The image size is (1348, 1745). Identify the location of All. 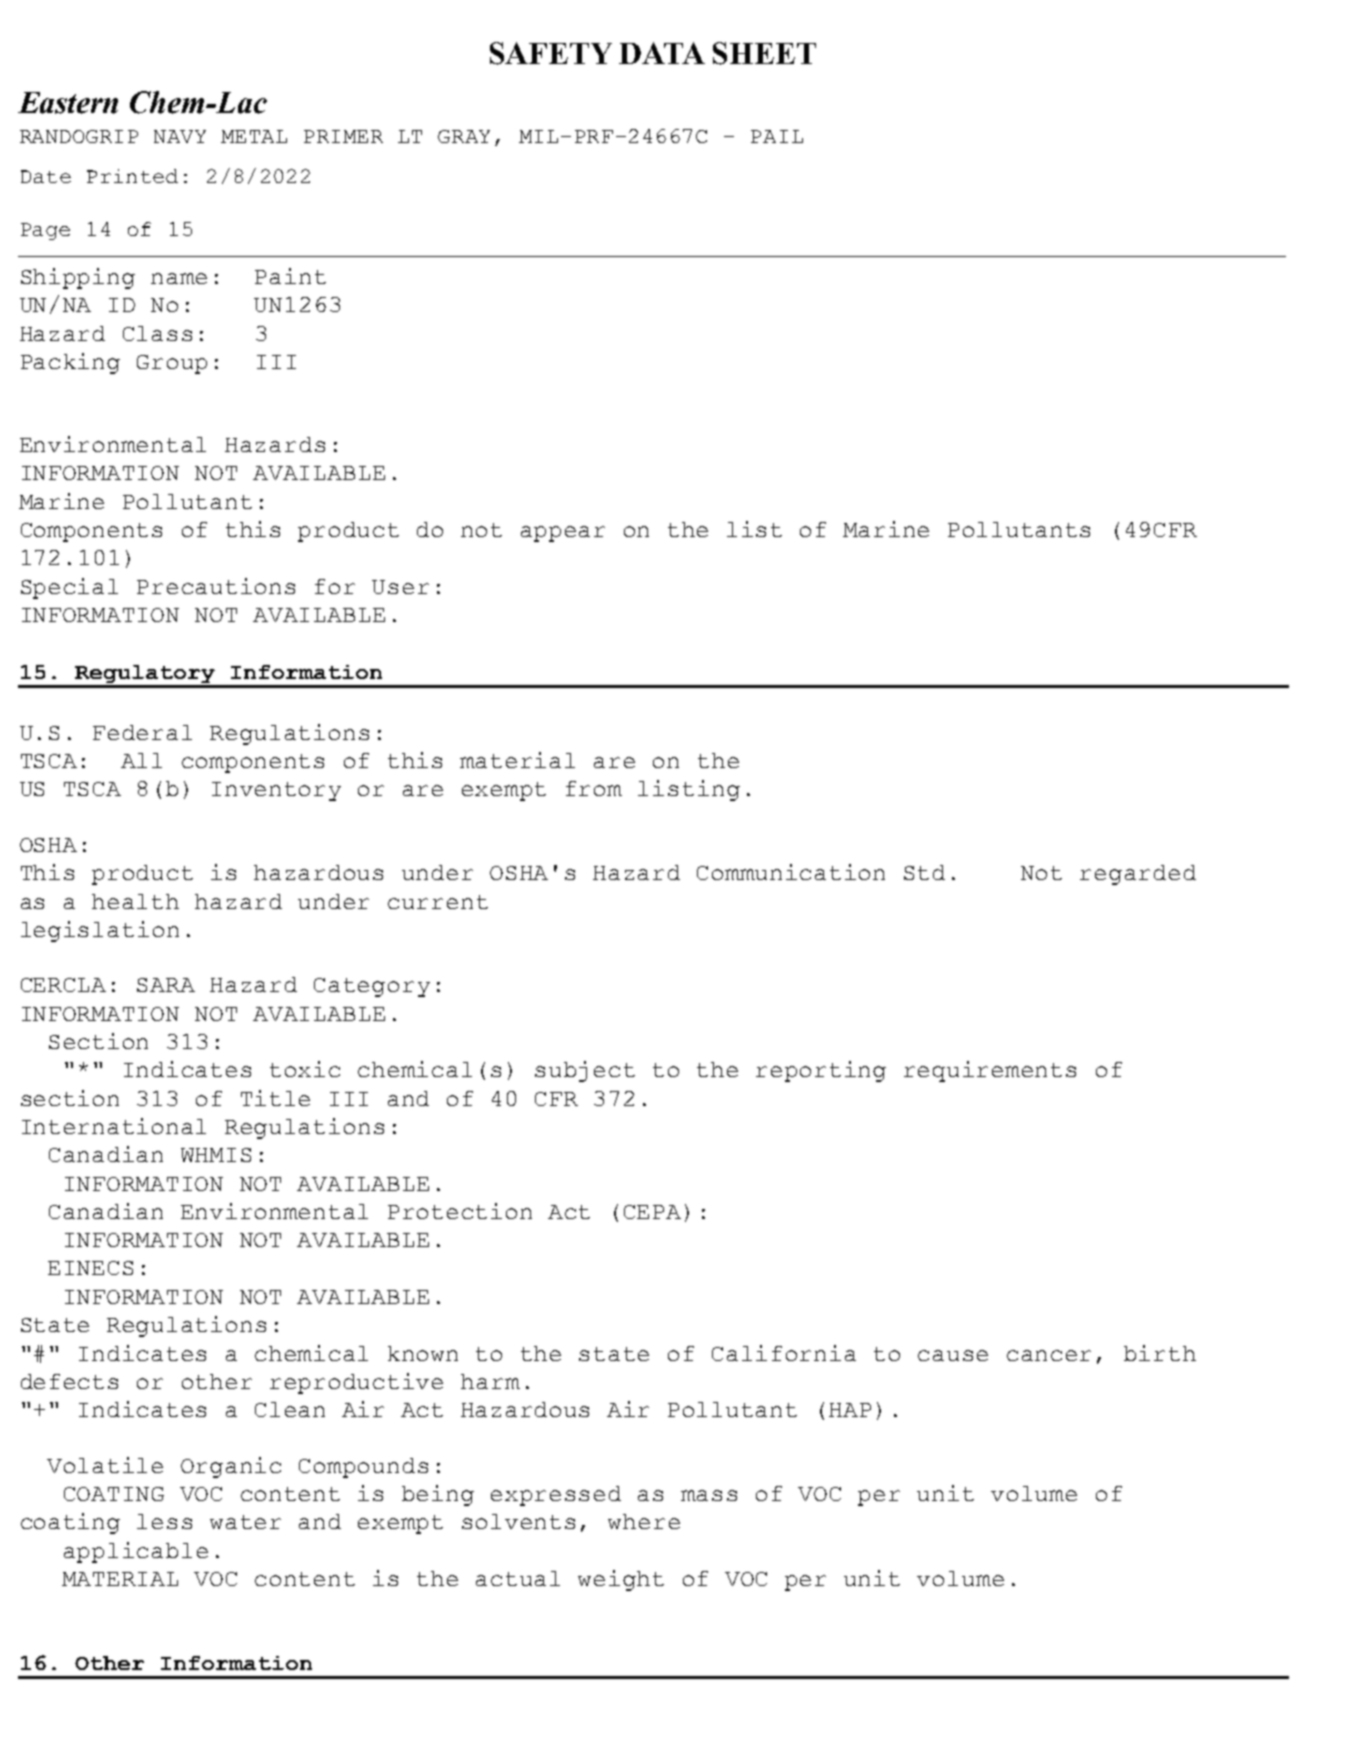
(141, 760).
